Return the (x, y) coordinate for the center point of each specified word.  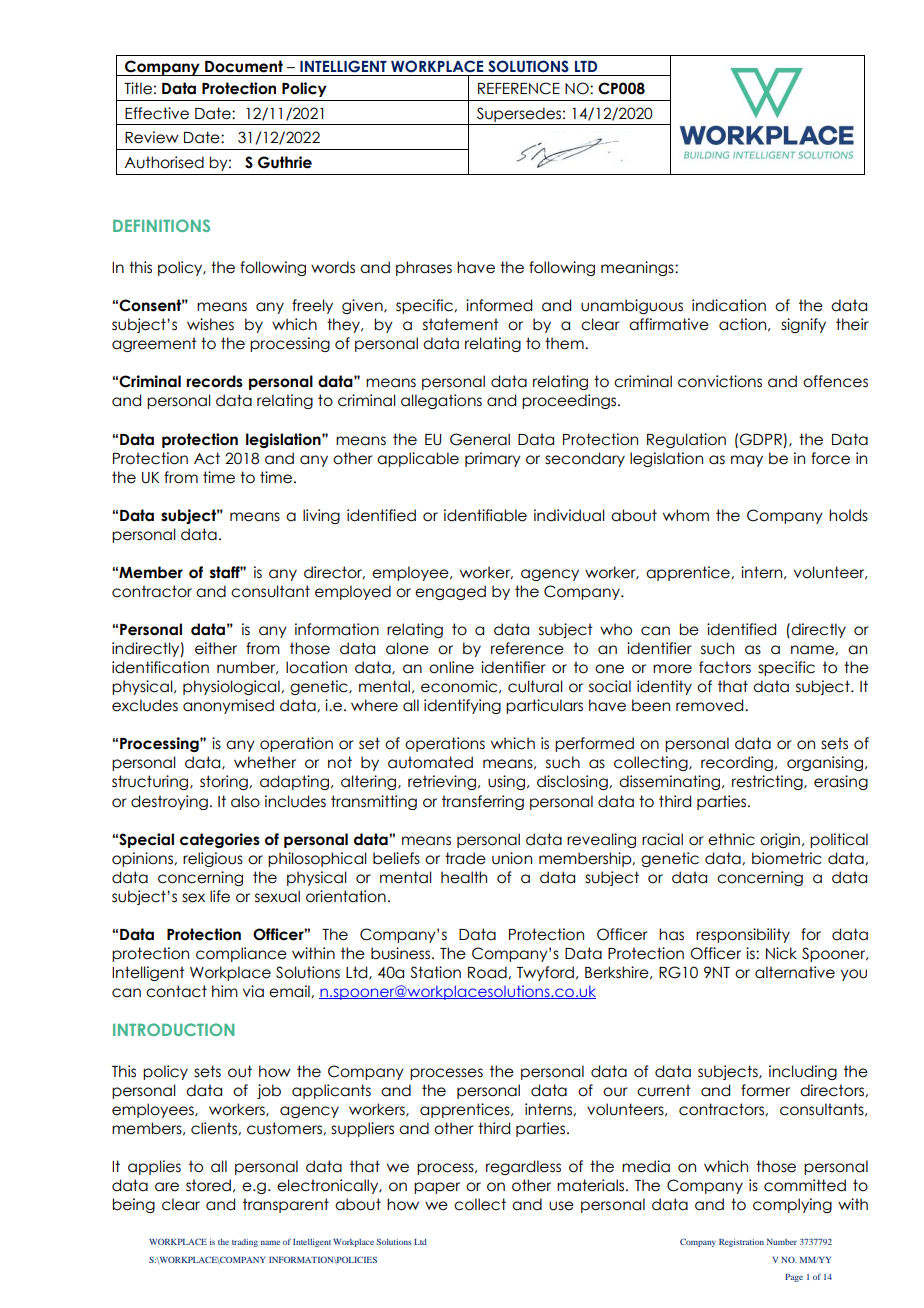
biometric (787, 858)
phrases (424, 268)
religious (213, 859)
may (747, 461)
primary (493, 459)
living (321, 516)
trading (245, 1243)
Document (244, 66)
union (512, 858)
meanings (638, 268)
